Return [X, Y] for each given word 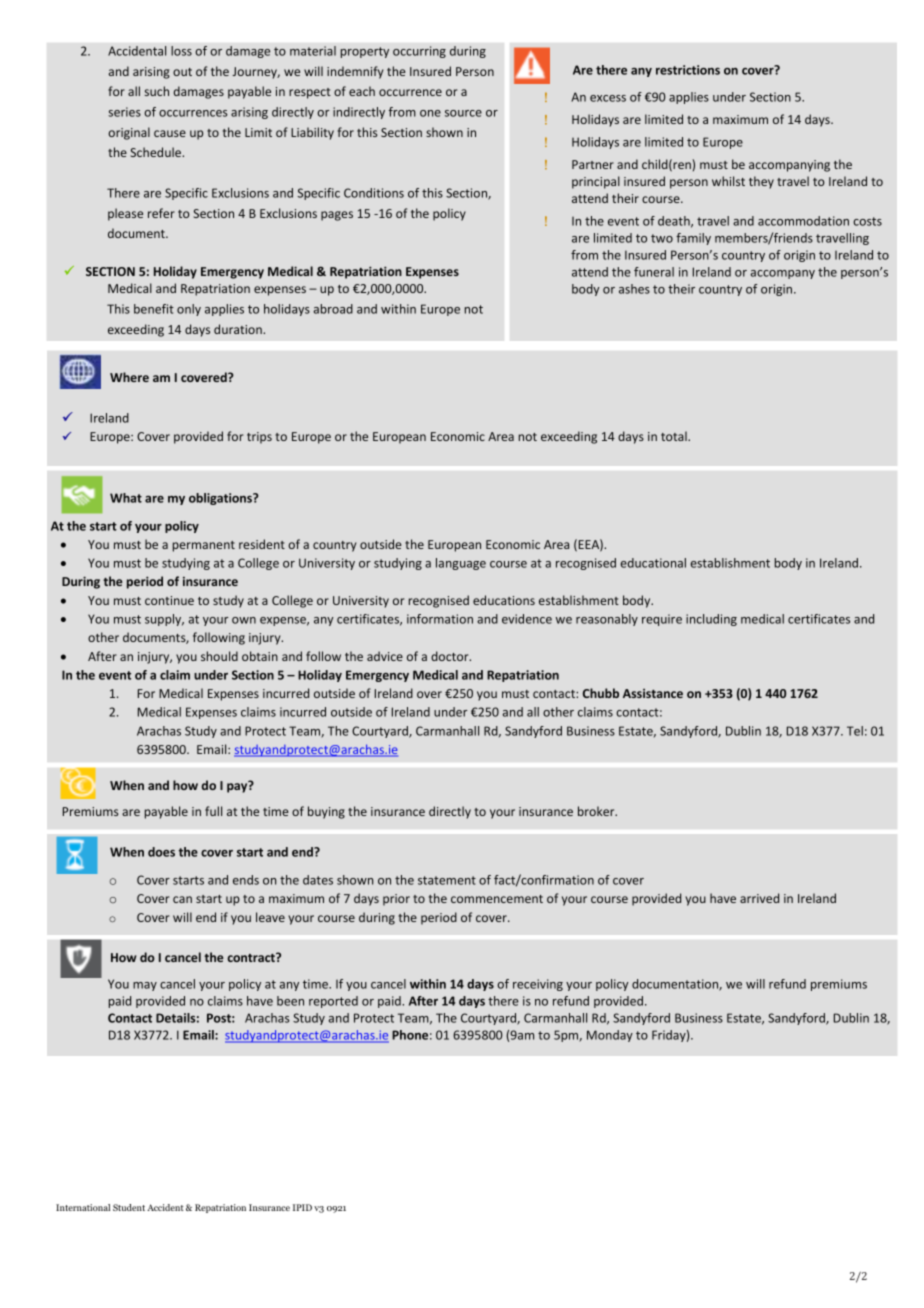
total [675, 436]
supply [164, 620]
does [161, 852]
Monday [610, 1036]
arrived [759, 898]
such [157, 91]
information [440, 619]
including [711, 620]
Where [129, 377]
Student [129, 1207]
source [463, 113]
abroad [333, 309]
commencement [497, 899]
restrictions [688, 70]
